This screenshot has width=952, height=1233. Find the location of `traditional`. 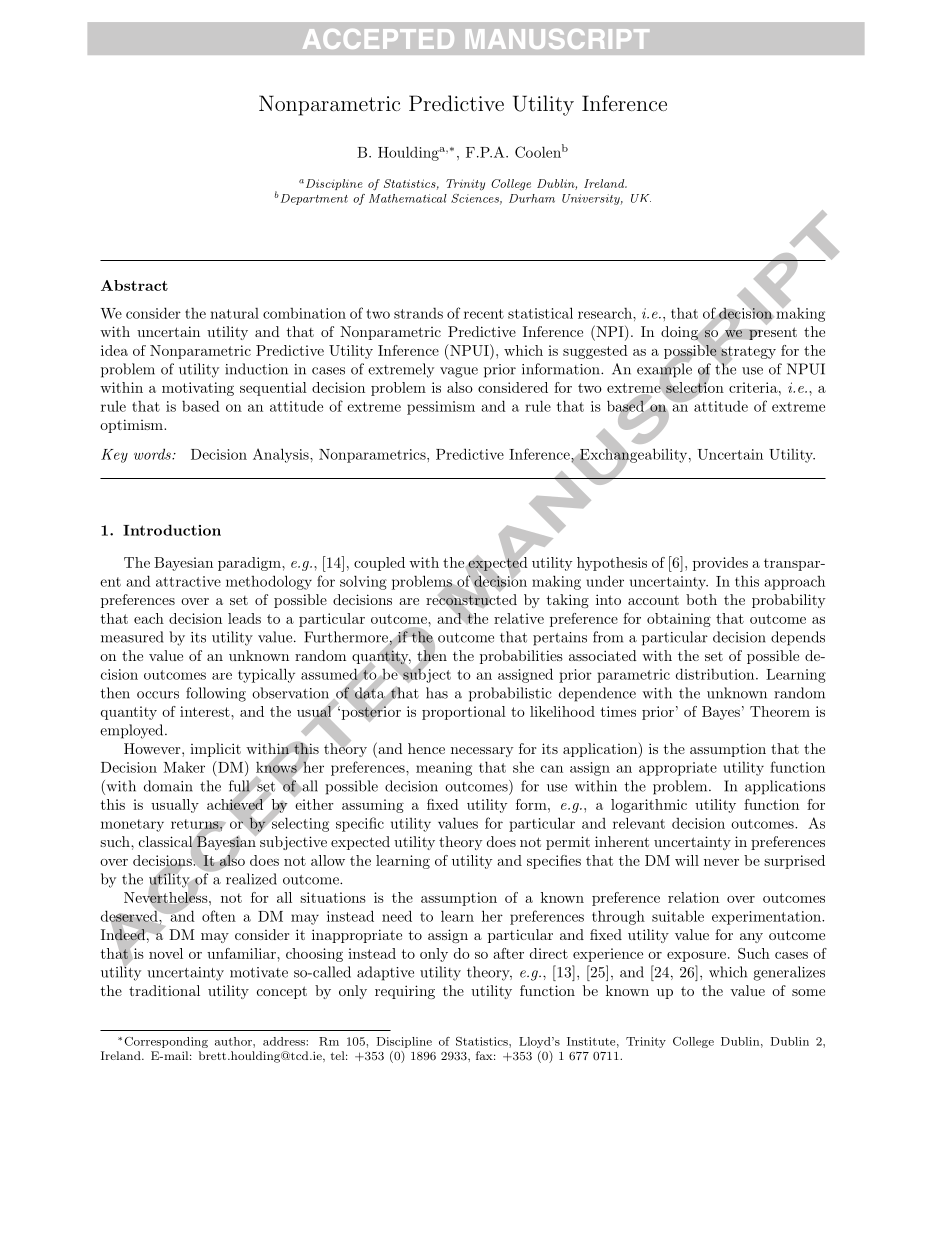

traditional is located at coordinates (164, 990).
